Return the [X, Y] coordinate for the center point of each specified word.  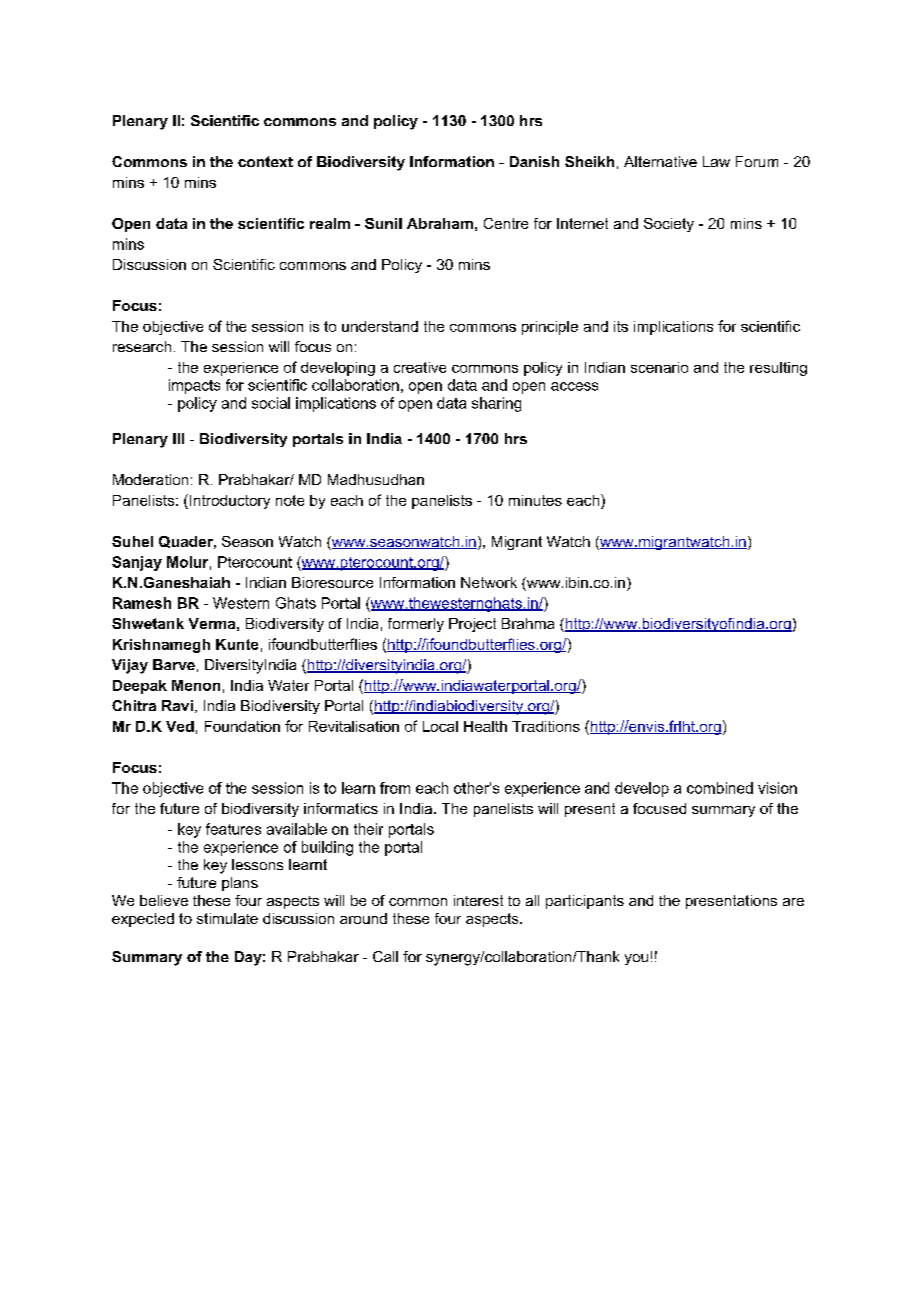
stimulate [227, 918]
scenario [659, 367]
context [265, 161]
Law [716, 161]
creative [420, 367]
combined [720, 788]
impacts [194, 386]
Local [440, 726]
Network [489, 582]
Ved [180, 726]
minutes [535, 500]
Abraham [440, 223]
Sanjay [137, 563]
